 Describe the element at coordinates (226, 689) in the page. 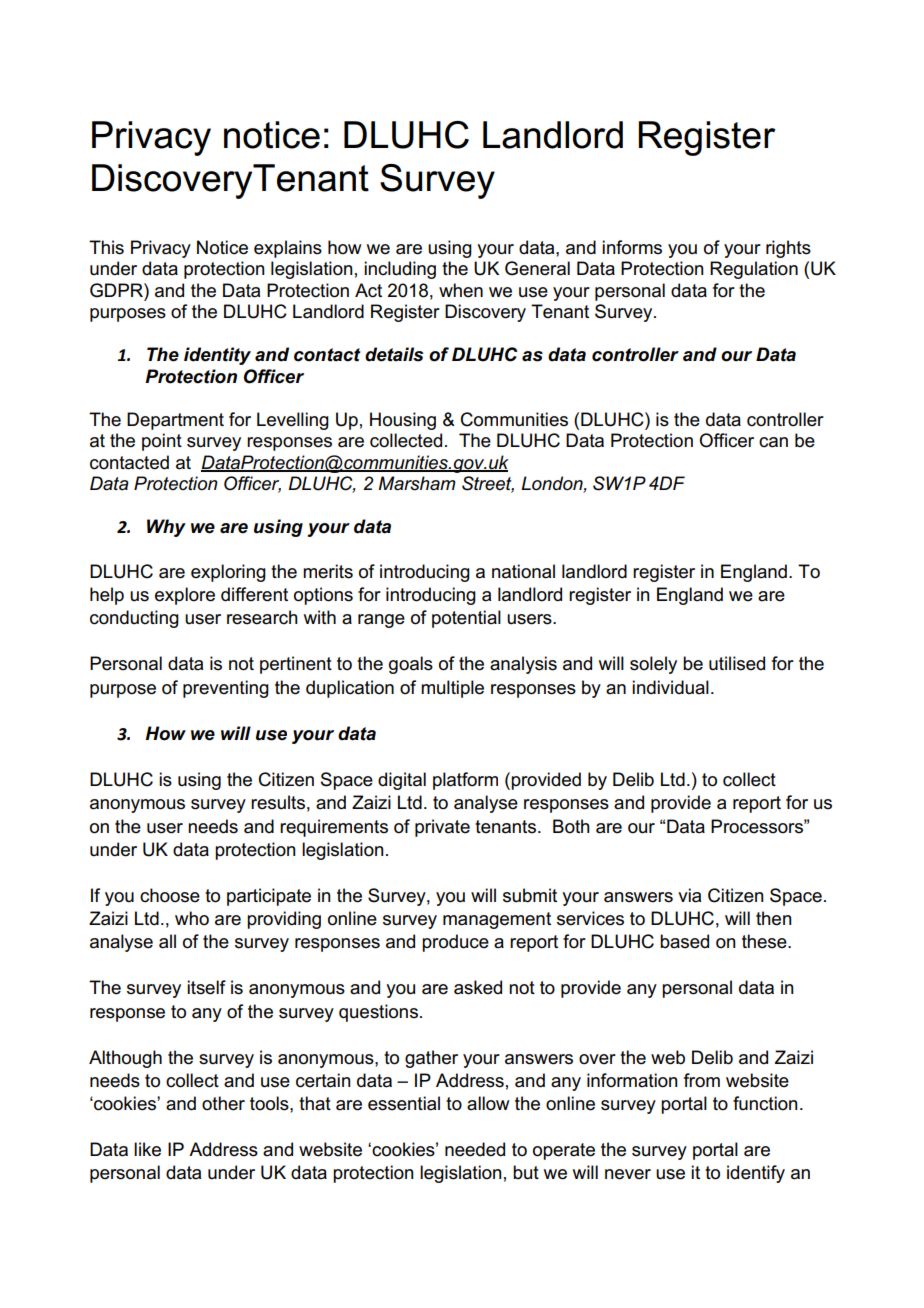

I see `preventing` at that location.
